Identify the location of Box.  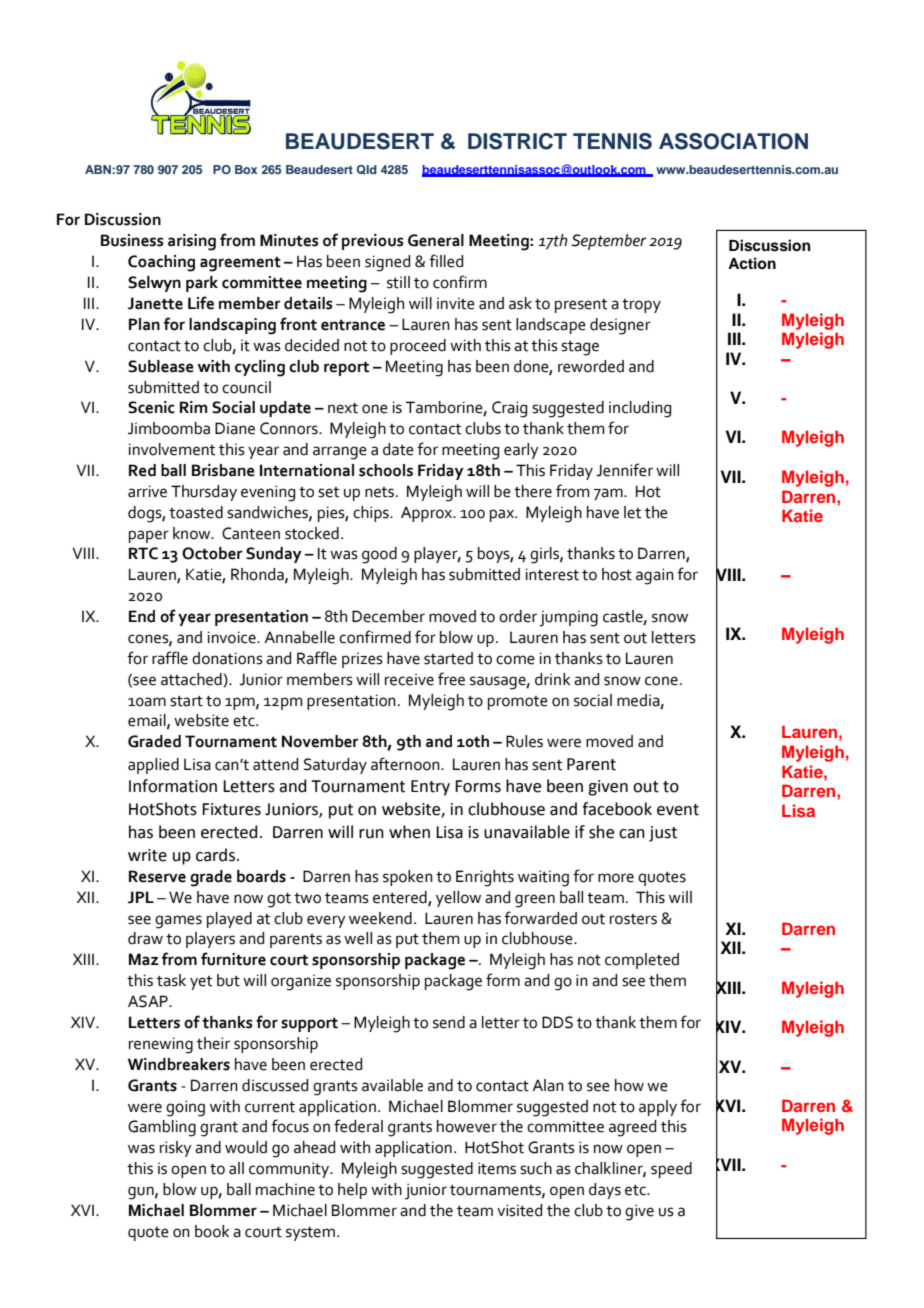
(246, 169).
